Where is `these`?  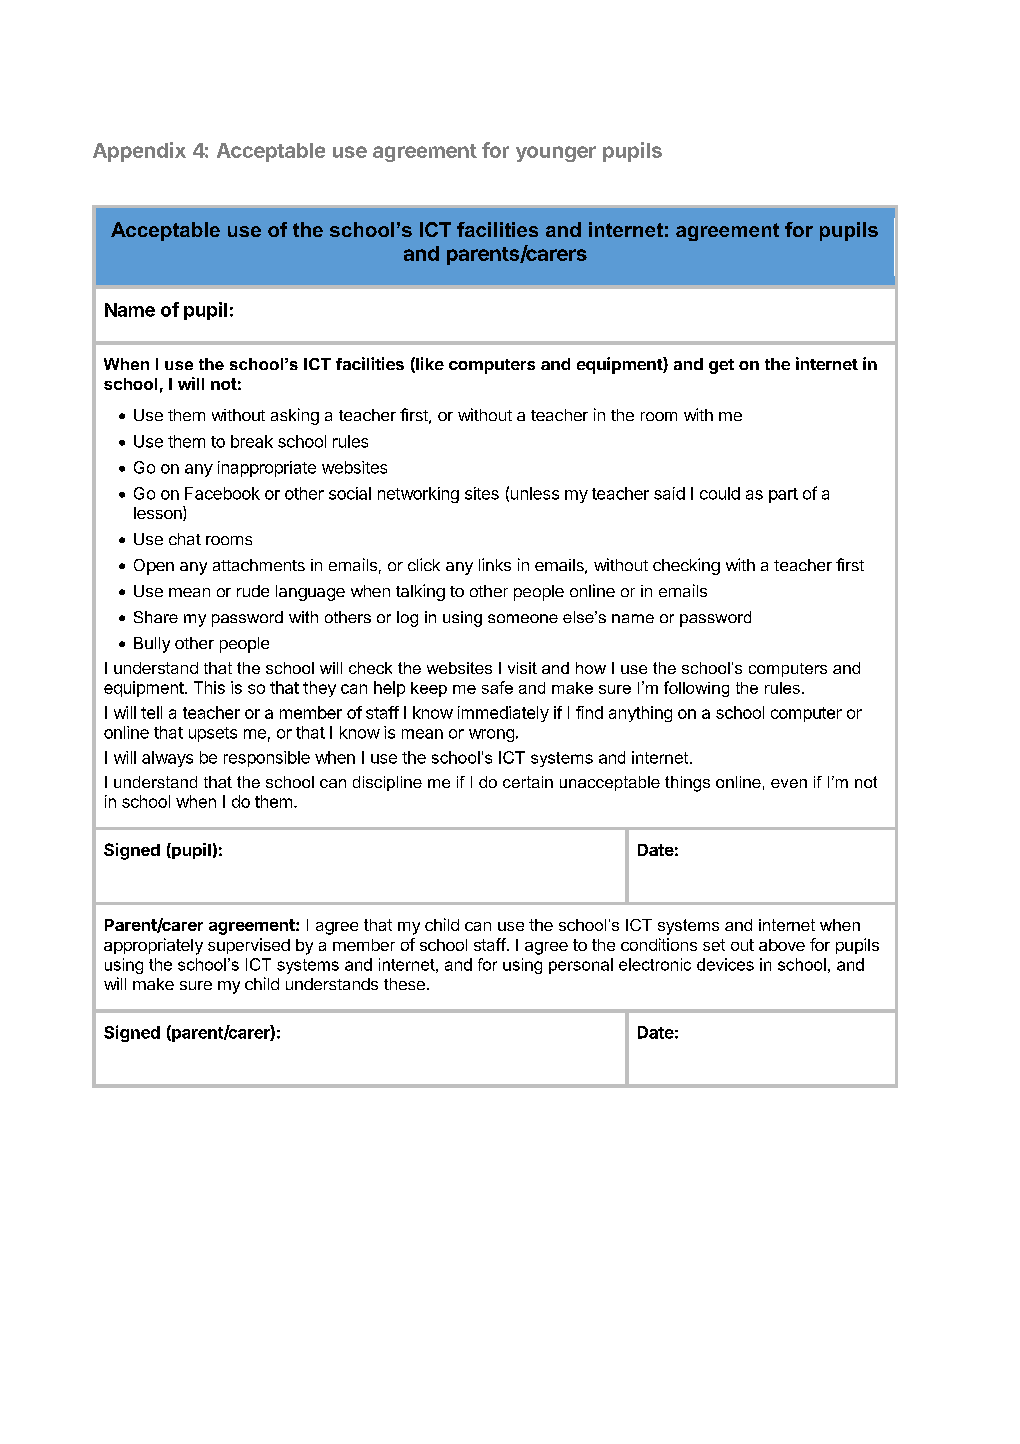
these is located at coordinates (404, 984).
